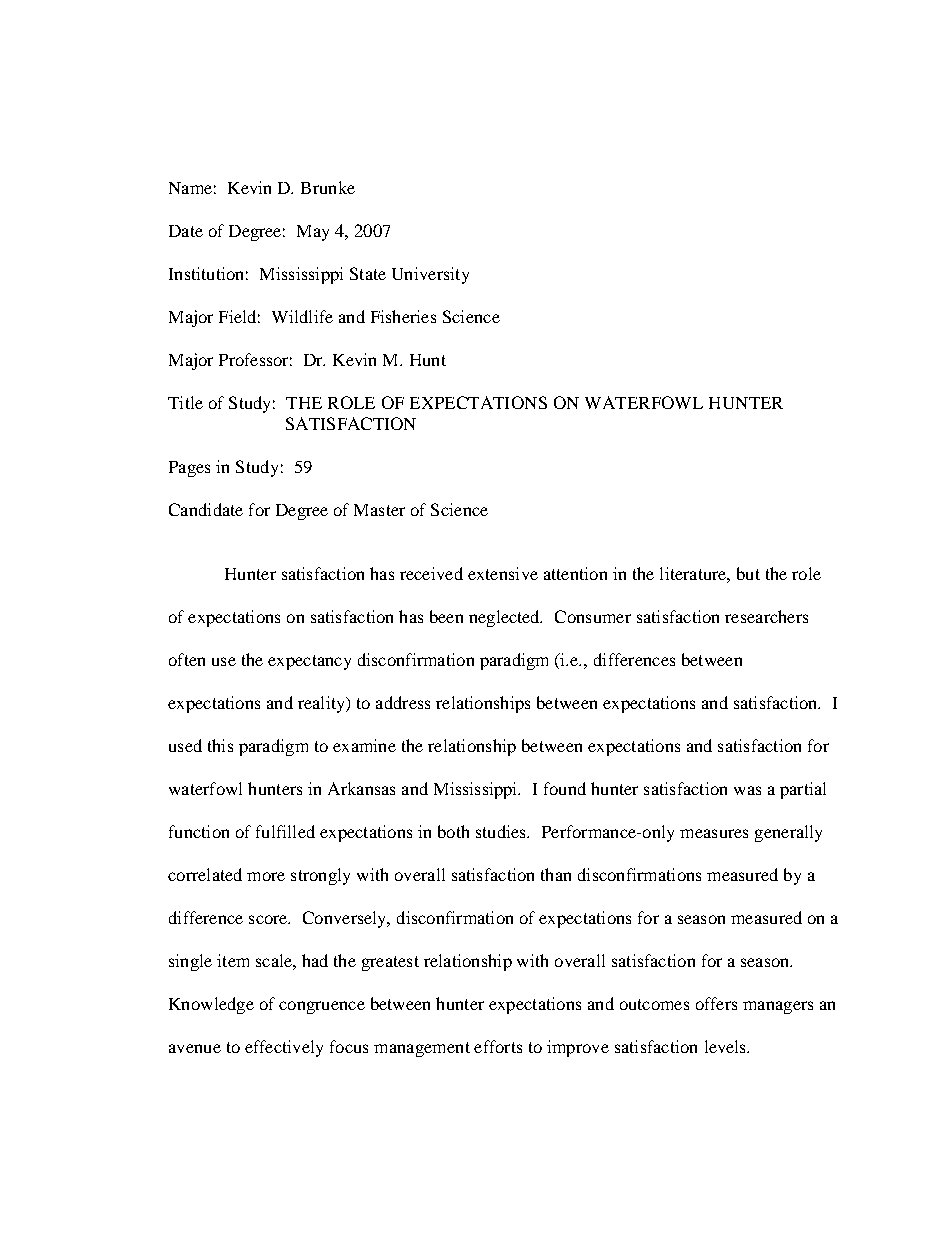 This page has height=1233, width=952. What do you see at coordinates (313, 233) in the page?
I see `May` at bounding box center [313, 233].
